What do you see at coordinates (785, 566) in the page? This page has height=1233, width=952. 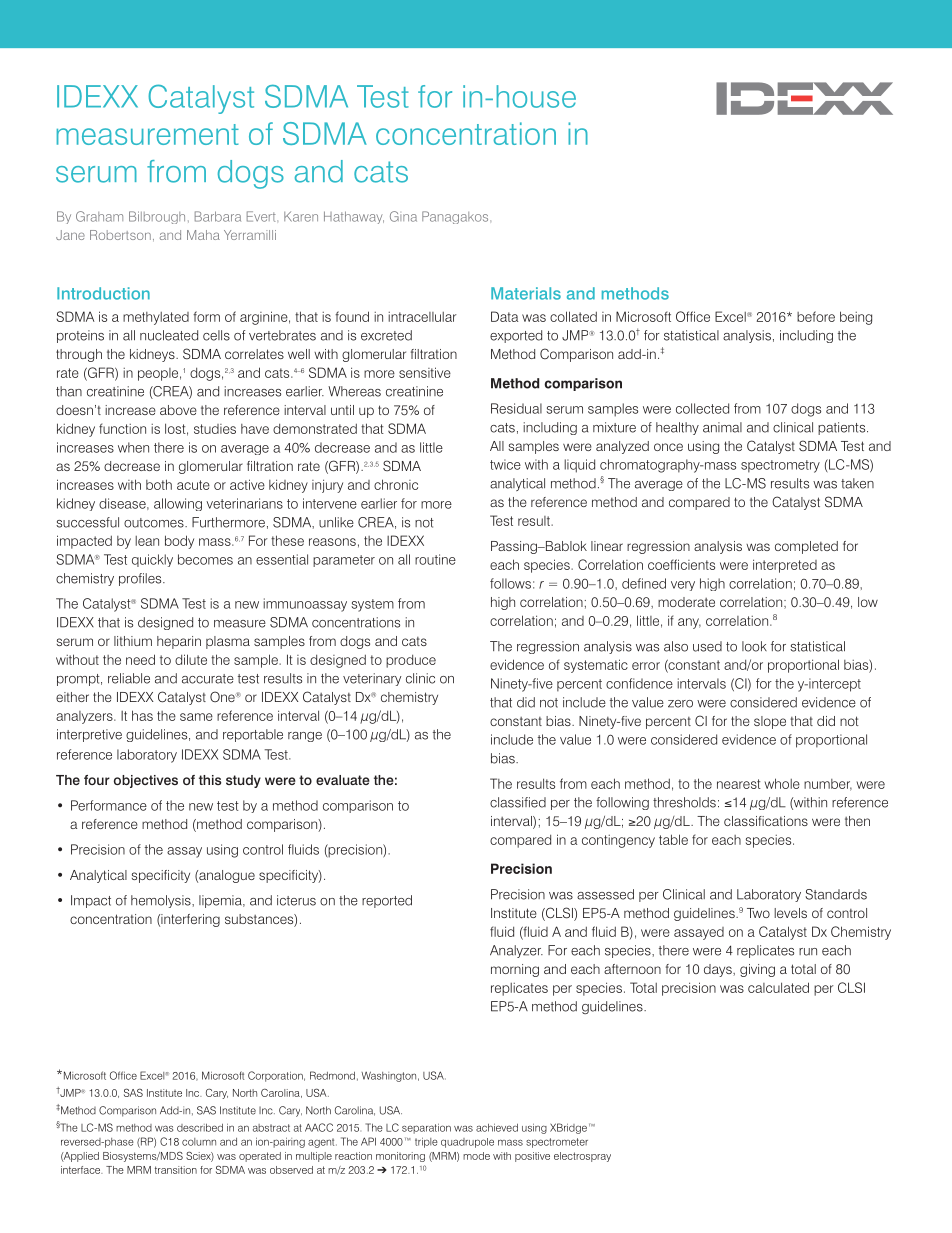 I see `interpreted` at bounding box center [785, 566].
